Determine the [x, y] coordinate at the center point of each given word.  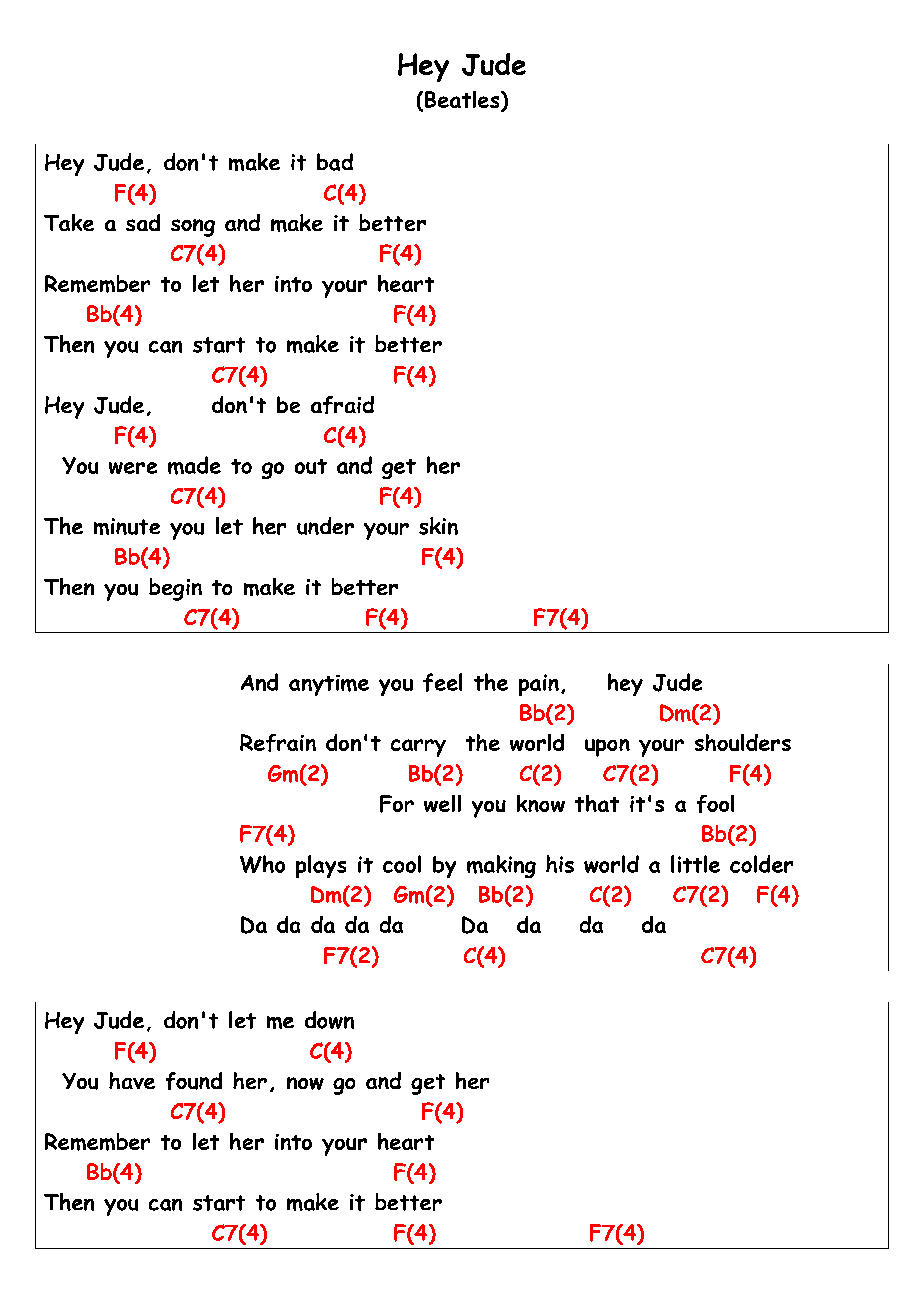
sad [143, 222]
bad [335, 162]
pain [539, 685]
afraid [342, 405]
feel [442, 682]
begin [175, 589]
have [132, 1080]
